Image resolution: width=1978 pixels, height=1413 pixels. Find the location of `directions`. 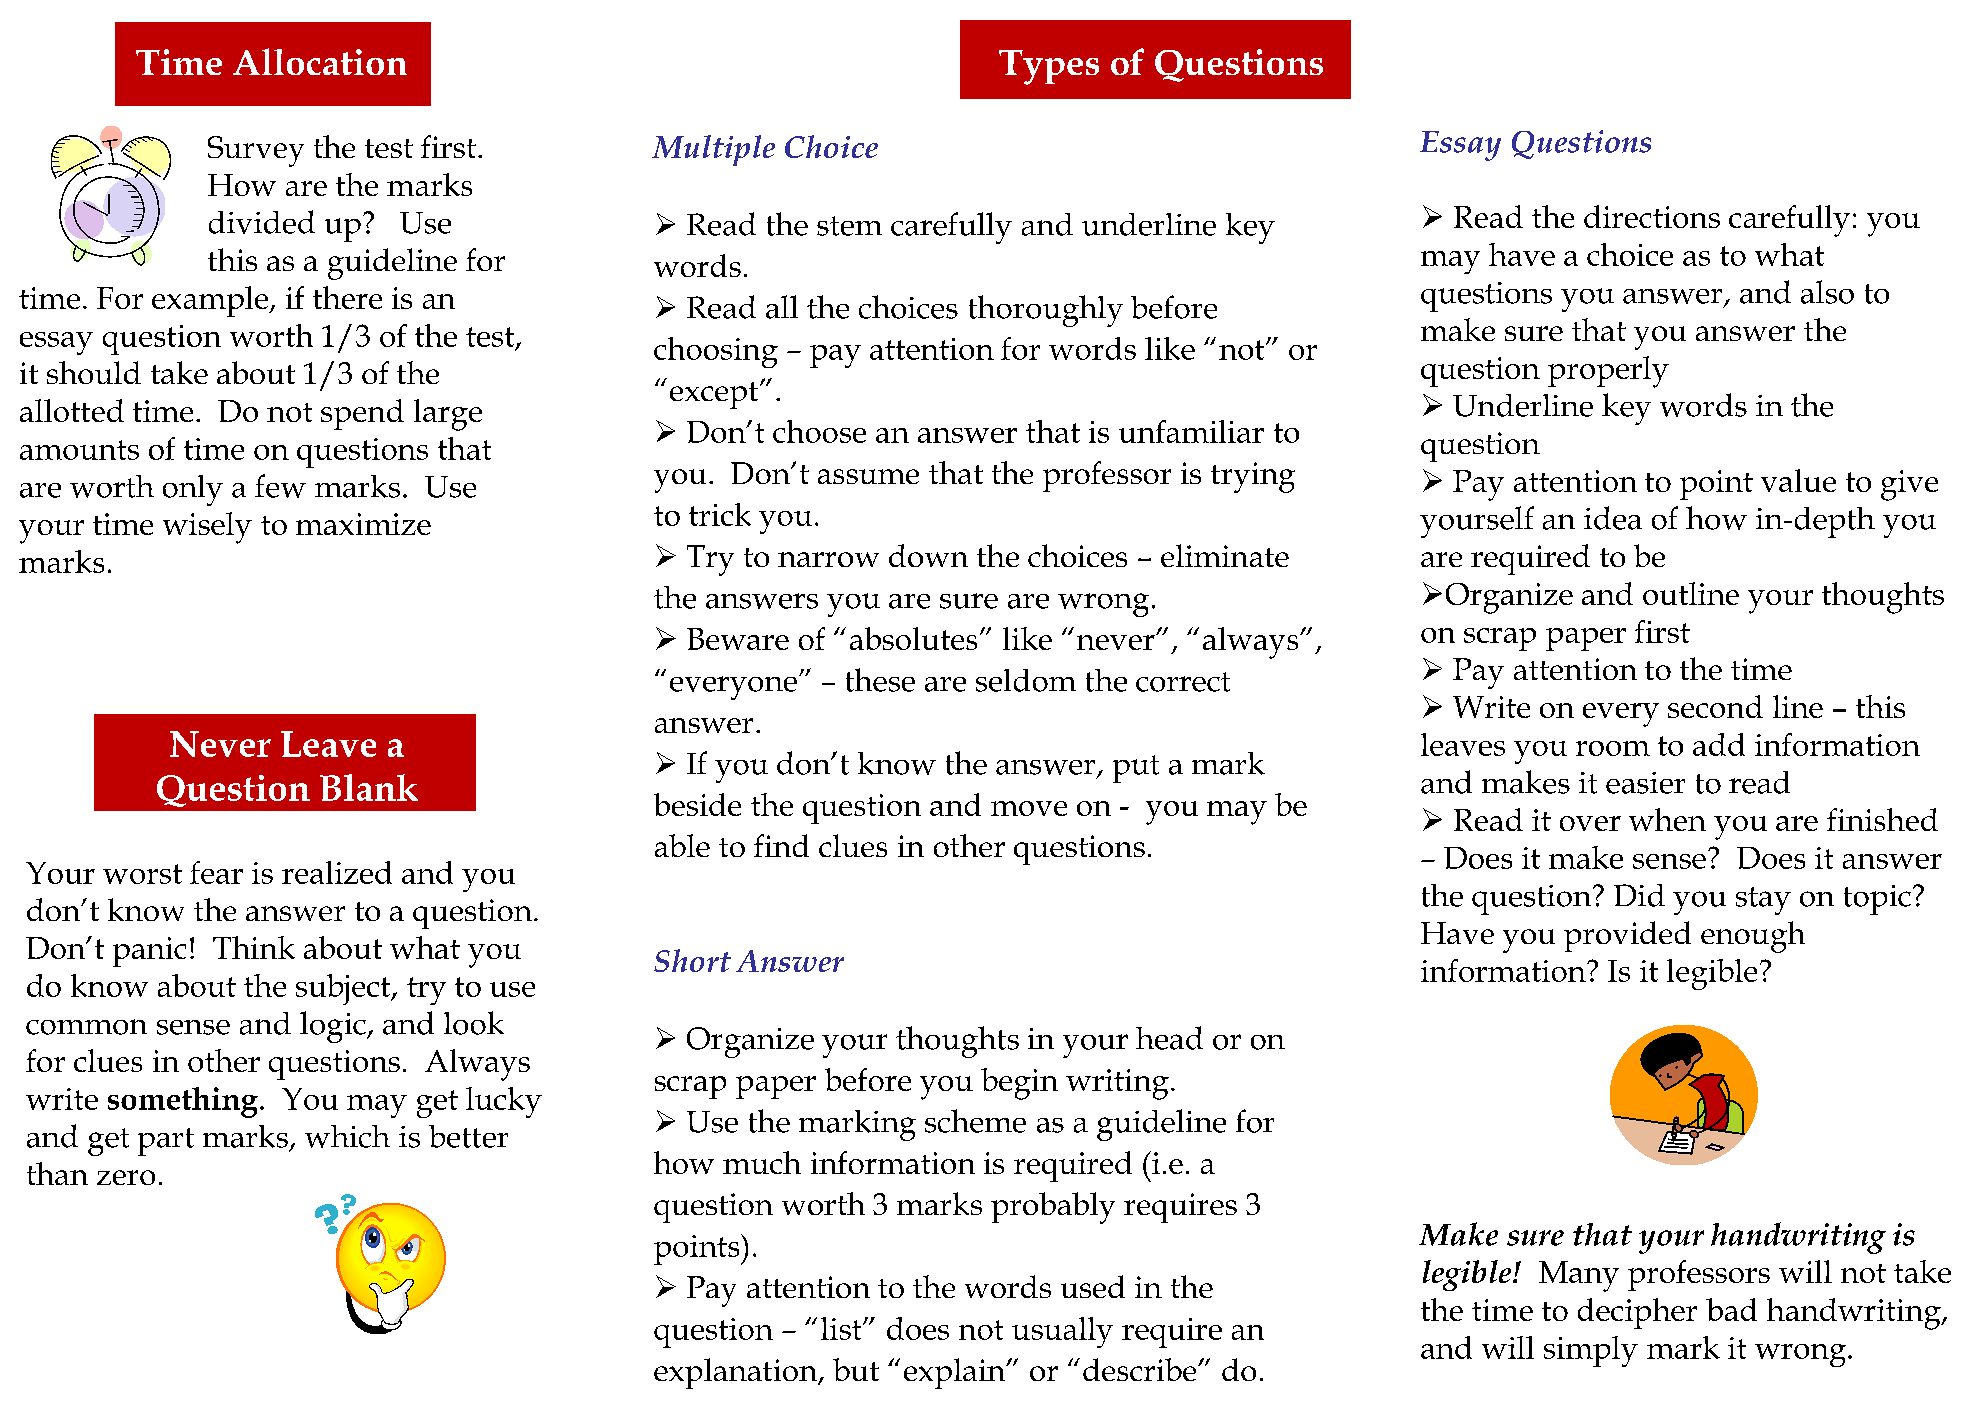

directions is located at coordinates (1652, 216).
